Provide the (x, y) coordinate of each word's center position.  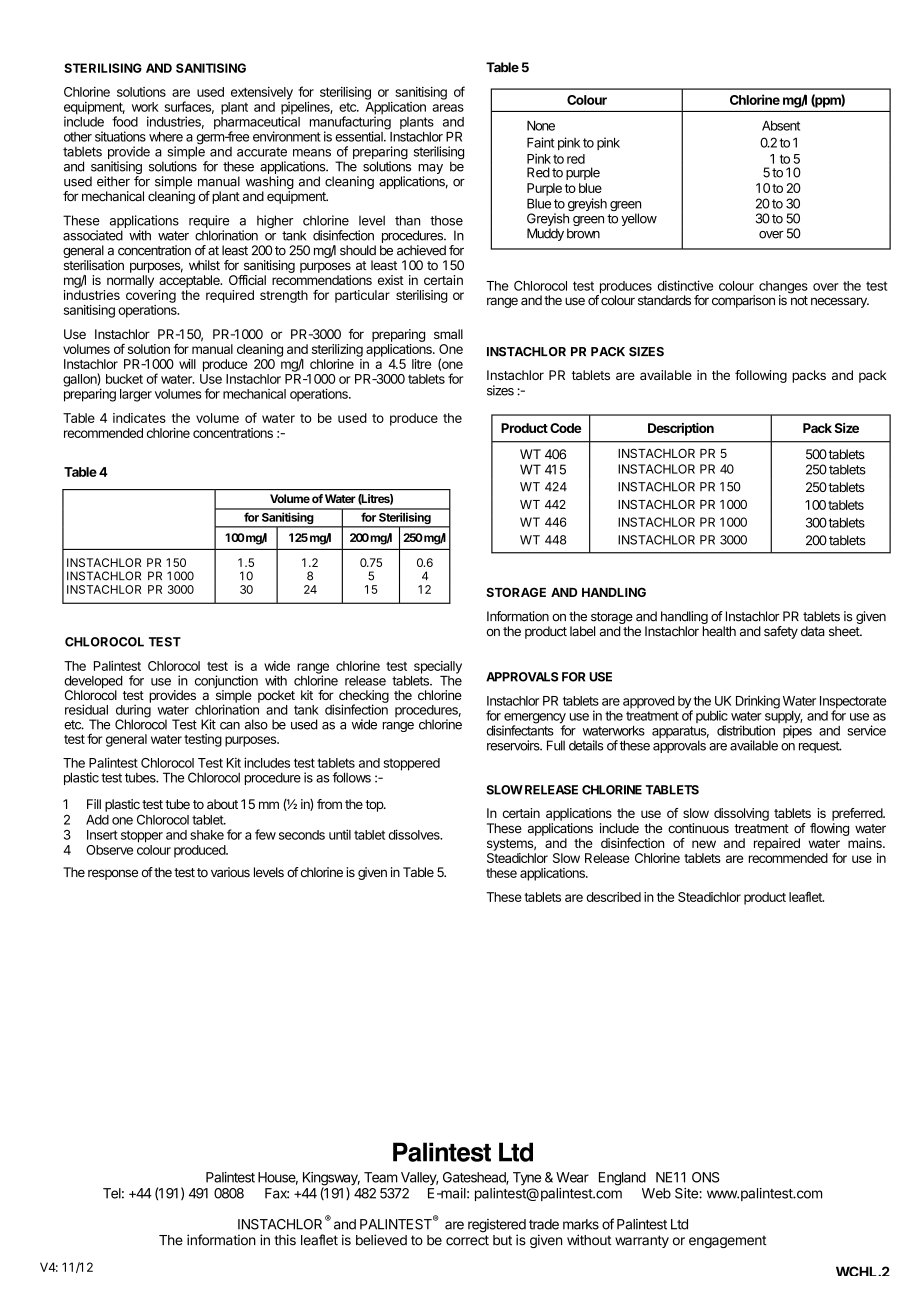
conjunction (226, 683)
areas (448, 108)
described (614, 897)
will (187, 364)
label (582, 631)
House (278, 1178)
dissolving (741, 814)
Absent (781, 126)
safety (781, 632)
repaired (777, 844)
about (222, 804)
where (166, 137)
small (448, 334)
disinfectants (520, 729)
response (113, 874)
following (761, 376)
